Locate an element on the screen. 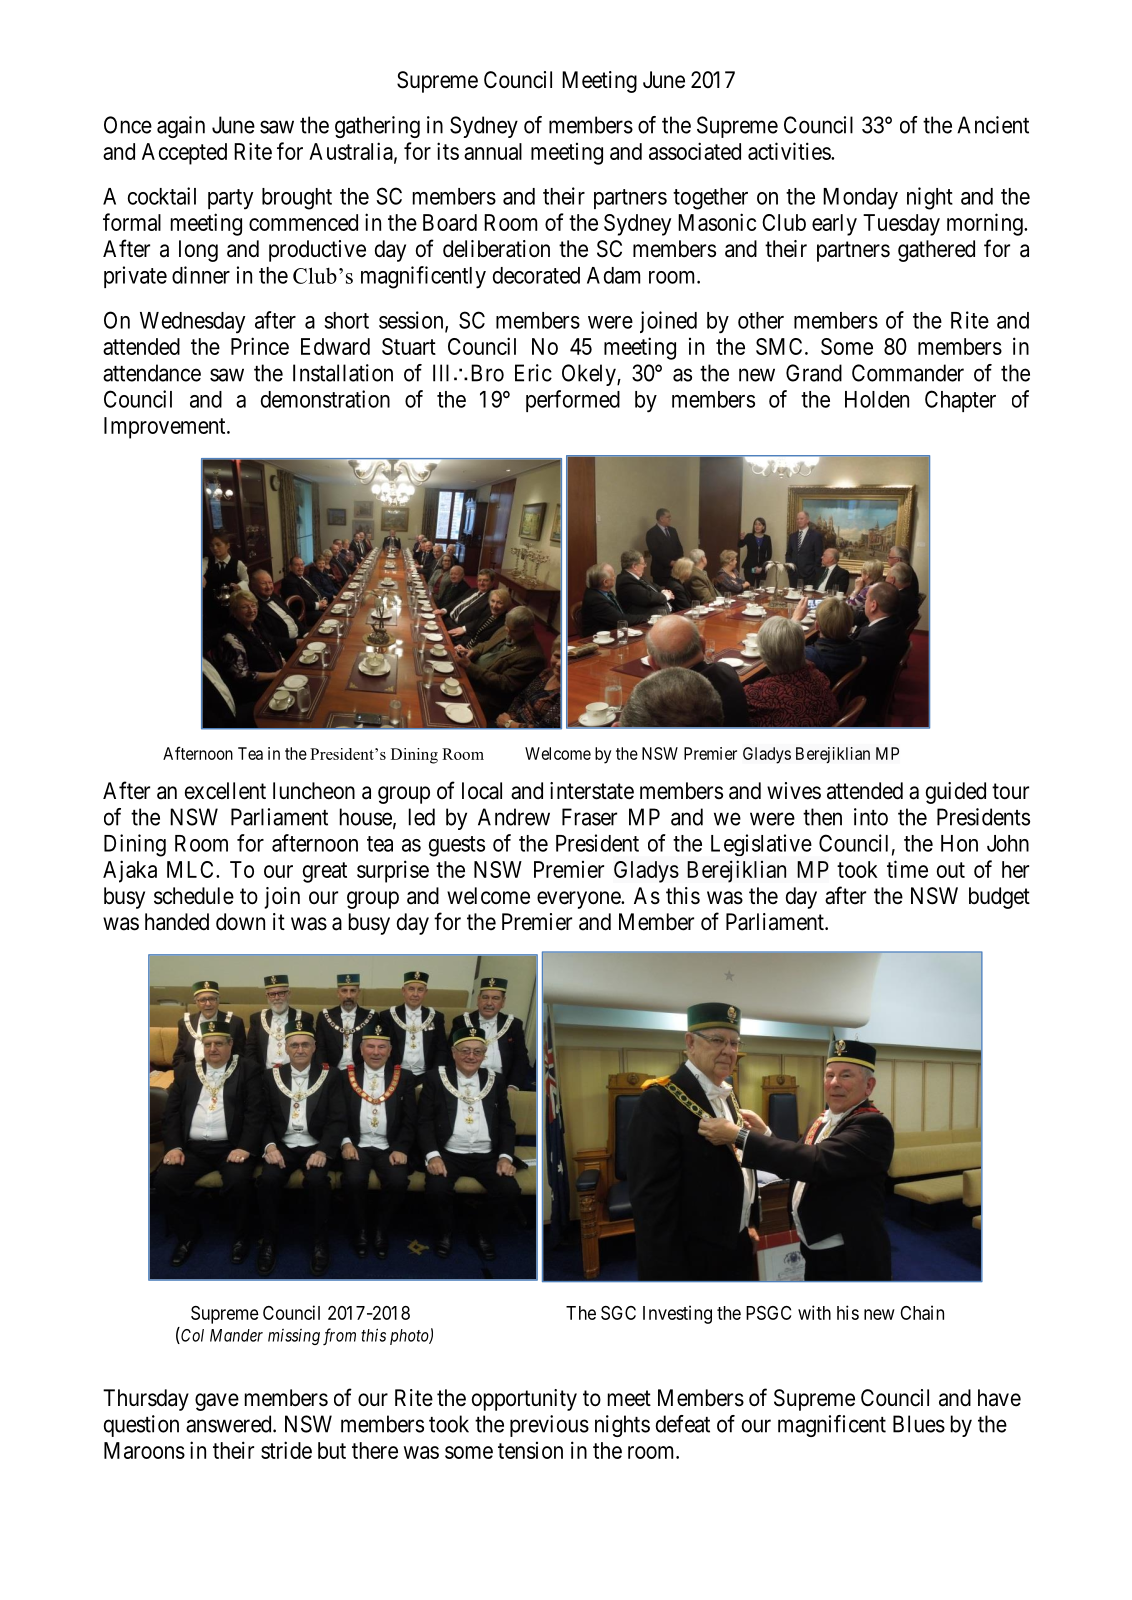 The height and width of the screenshot is (1600, 1132). Improvement is located at coordinates (166, 428).
